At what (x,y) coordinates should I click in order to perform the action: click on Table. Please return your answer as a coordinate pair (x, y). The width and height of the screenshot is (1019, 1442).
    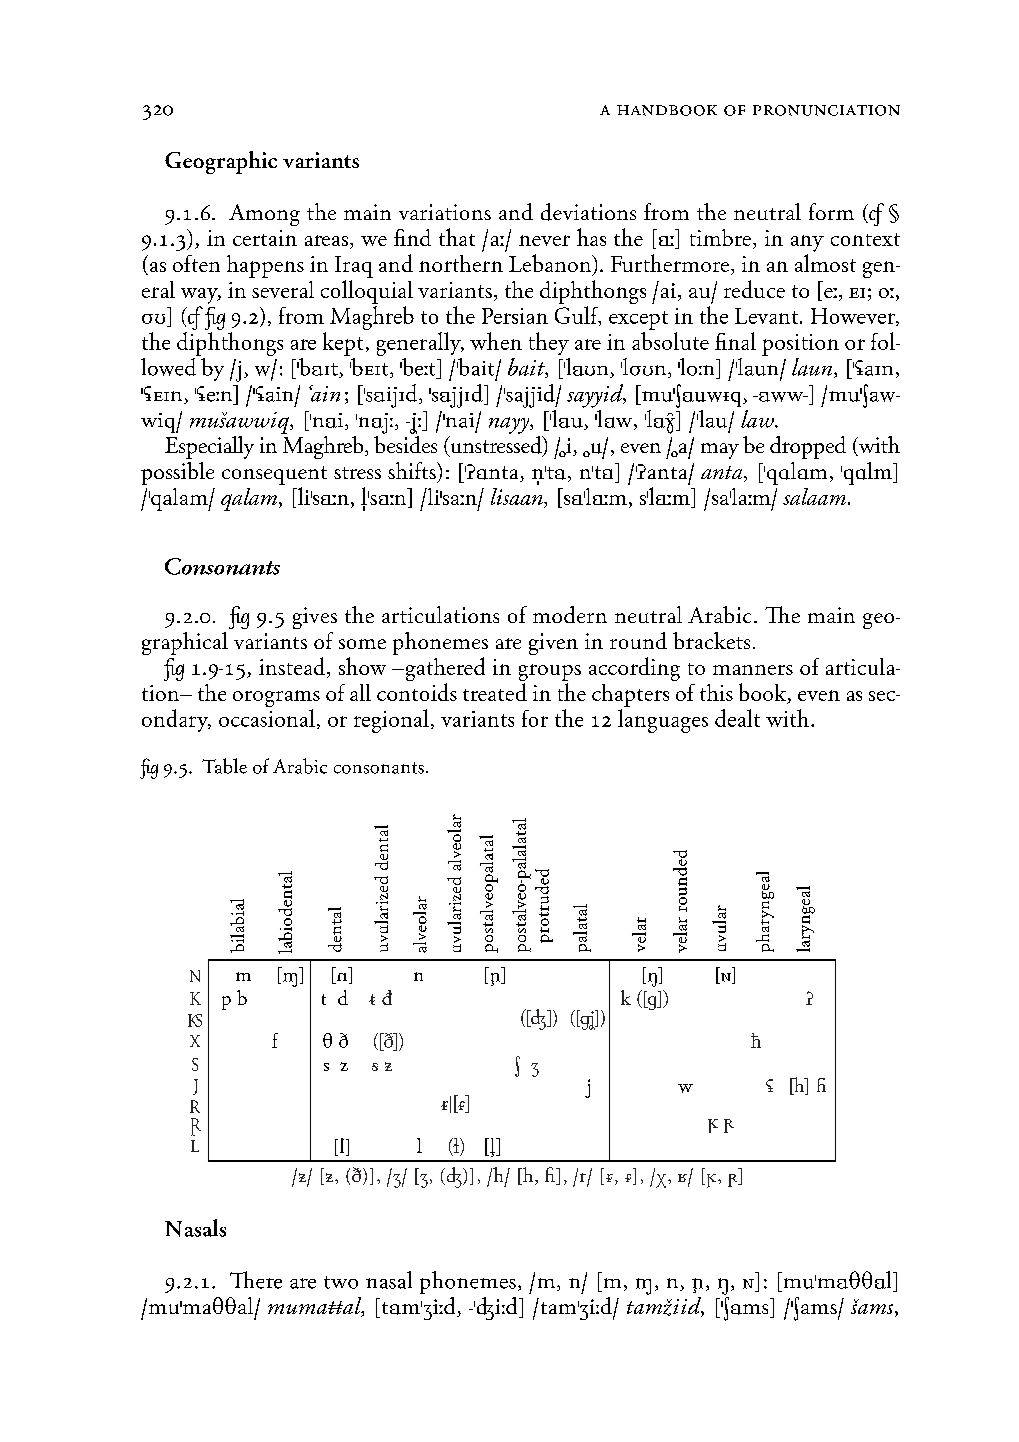
    Looking at the image, I should click on (224, 766).
